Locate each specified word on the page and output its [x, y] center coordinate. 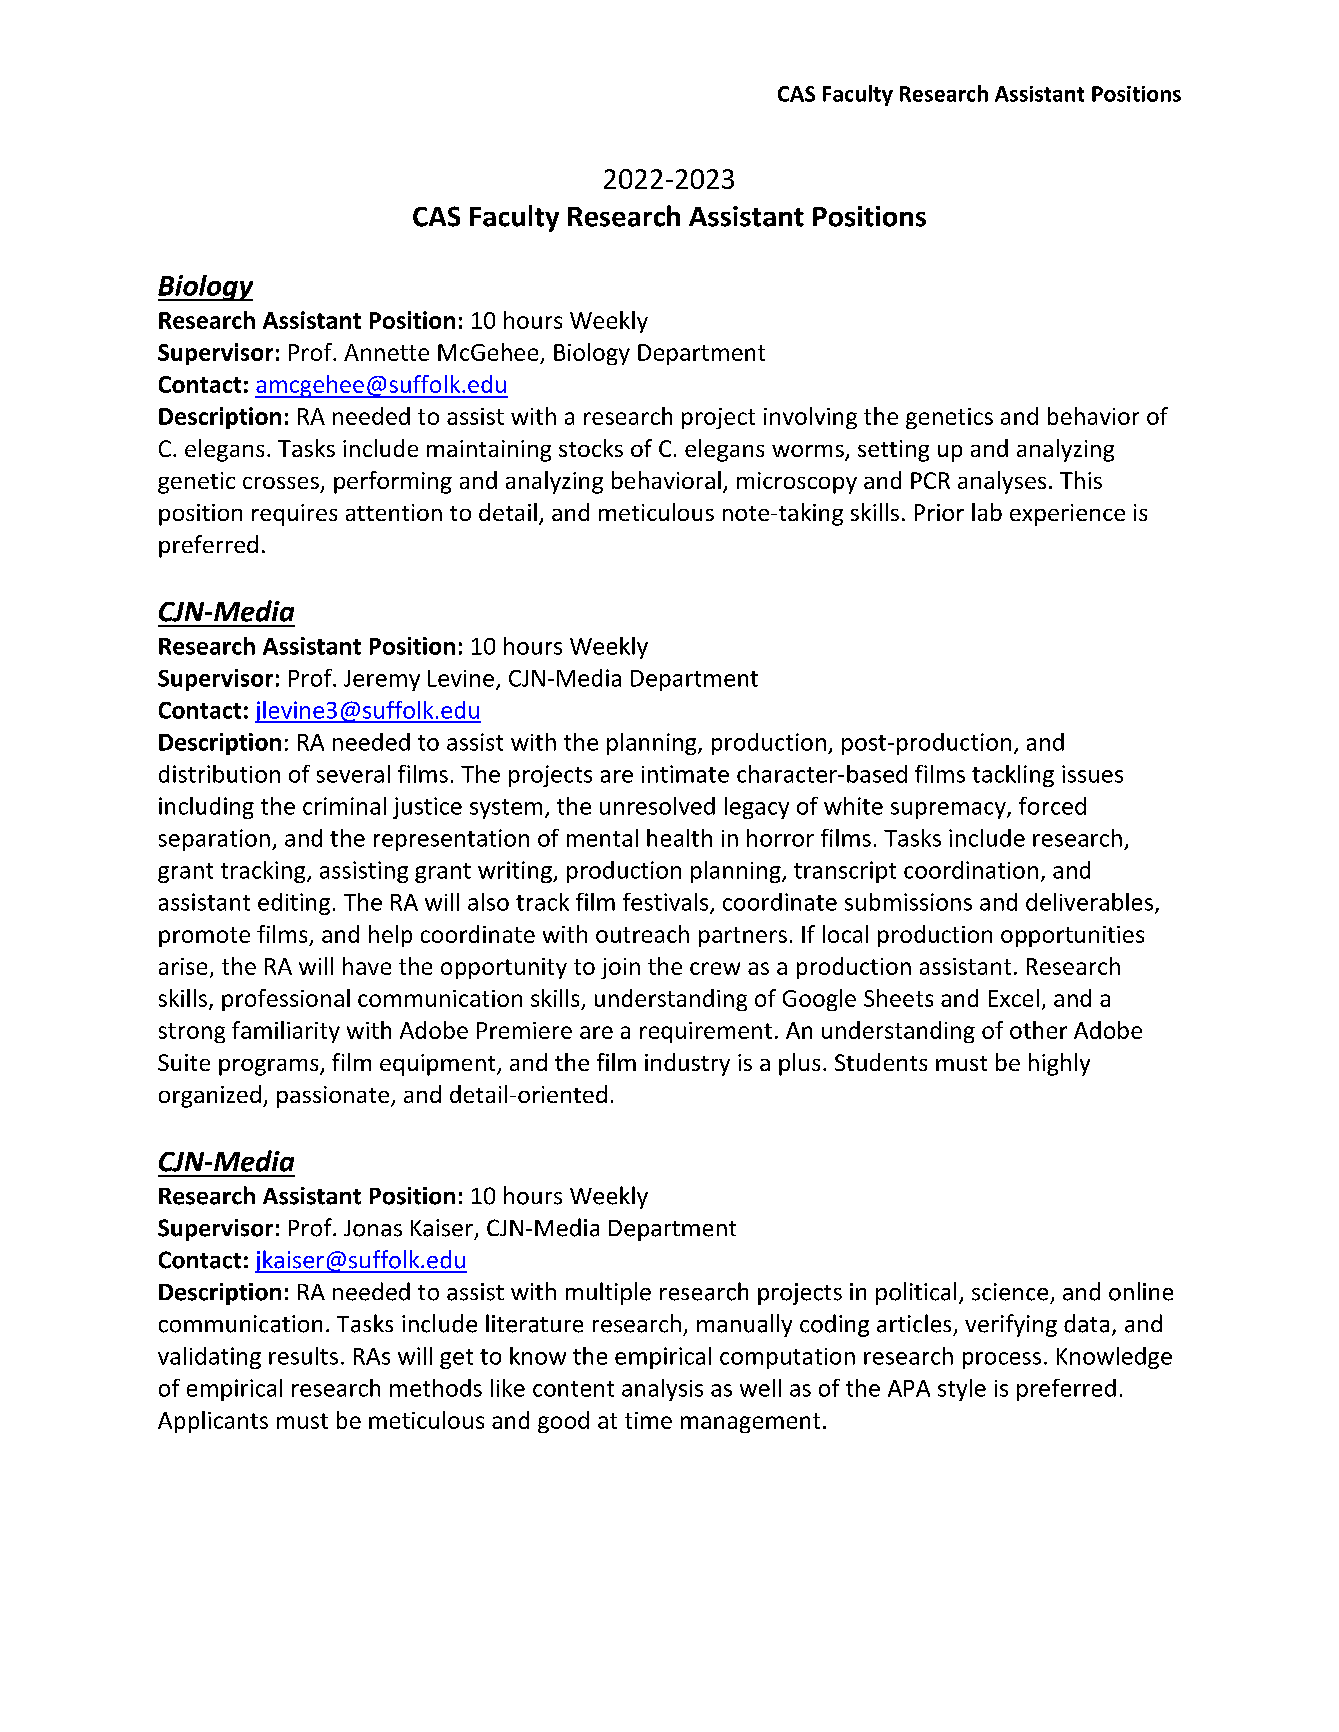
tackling [1013, 776]
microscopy [797, 483]
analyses [1002, 482]
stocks [591, 448]
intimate [685, 774]
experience [1067, 515]
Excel [1014, 998]
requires [294, 515]
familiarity [286, 1032]
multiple [608, 1293]
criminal [344, 806]
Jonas [373, 1228]
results [303, 1356]
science [1010, 1292]
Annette [386, 352]
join [620, 968]
